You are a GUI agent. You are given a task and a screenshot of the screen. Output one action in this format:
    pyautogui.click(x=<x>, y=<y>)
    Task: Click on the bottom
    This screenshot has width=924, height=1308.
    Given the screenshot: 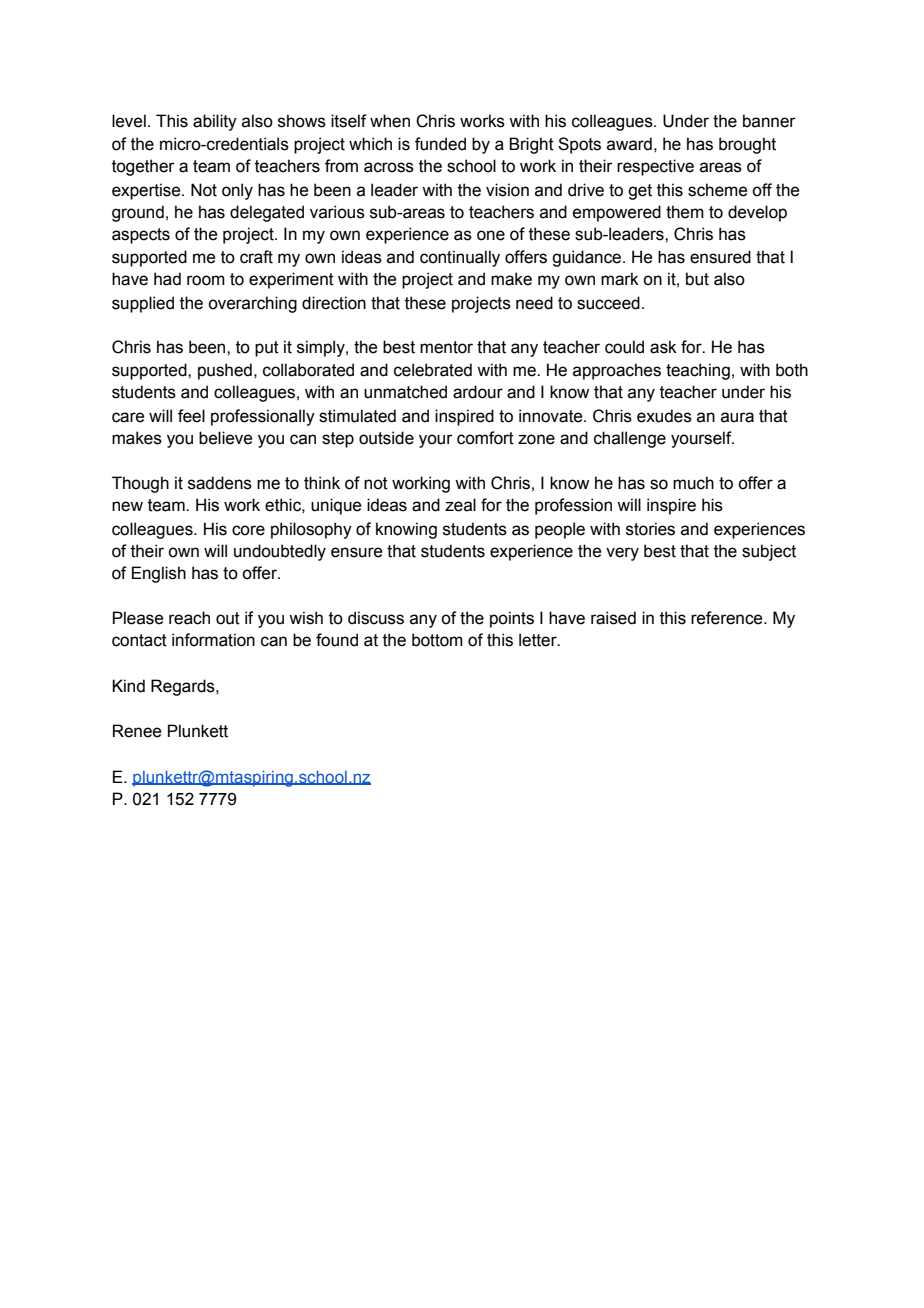 What is the action you would take?
    pyautogui.click(x=437, y=640)
